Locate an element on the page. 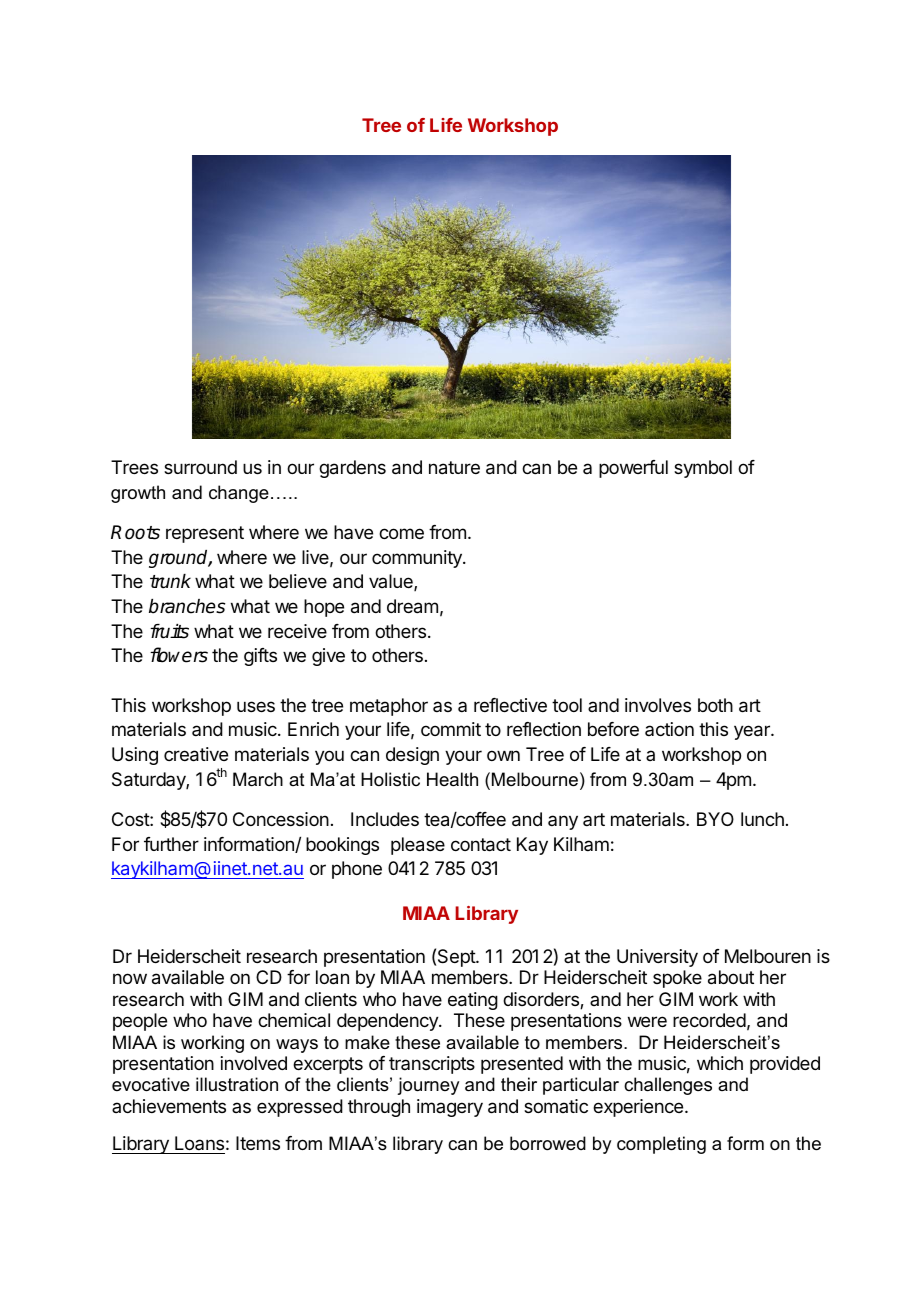 The height and width of the document is (1308, 924). both is located at coordinates (715, 705).
